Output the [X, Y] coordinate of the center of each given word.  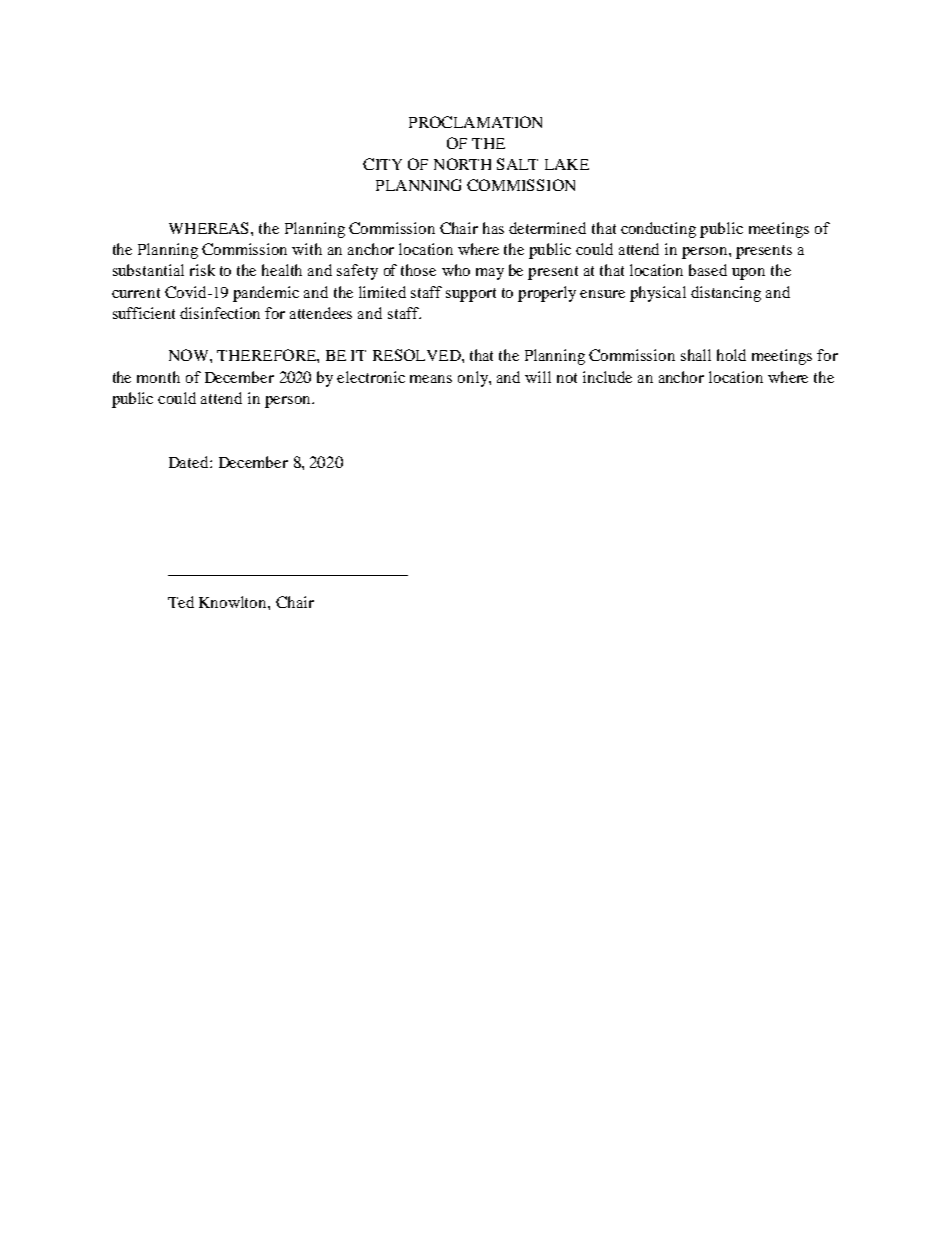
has [493, 228]
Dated [190, 462]
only [474, 379]
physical [658, 294]
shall [696, 355]
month [158, 377]
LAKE [567, 164]
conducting [658, 230]
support [471, 295]
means [431, 379]
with [307, 249]
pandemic [266, 294]
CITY [382, 164]
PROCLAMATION [475, 122]
